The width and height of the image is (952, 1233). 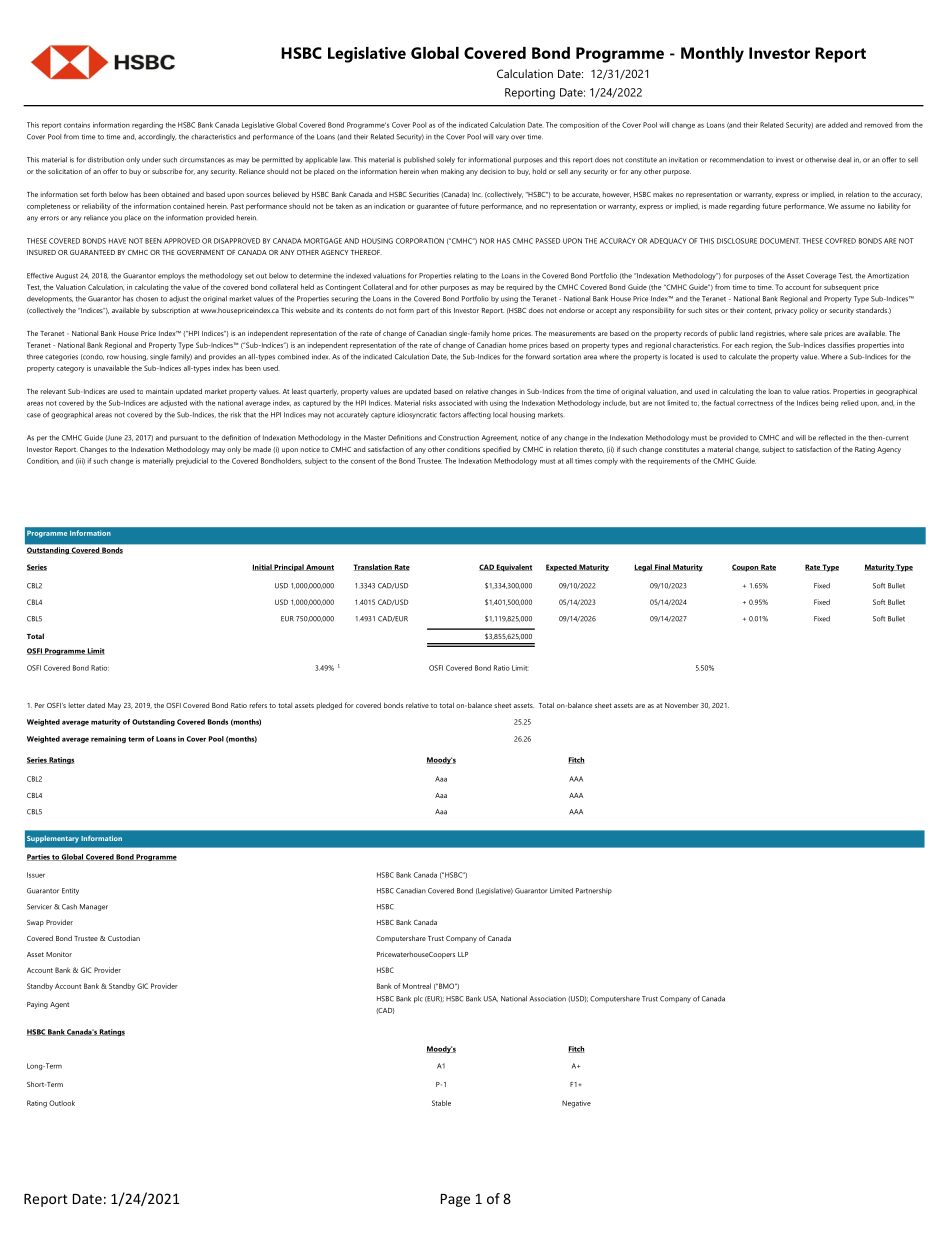 I want to click on accordingly, so click(x=157, y=137).
